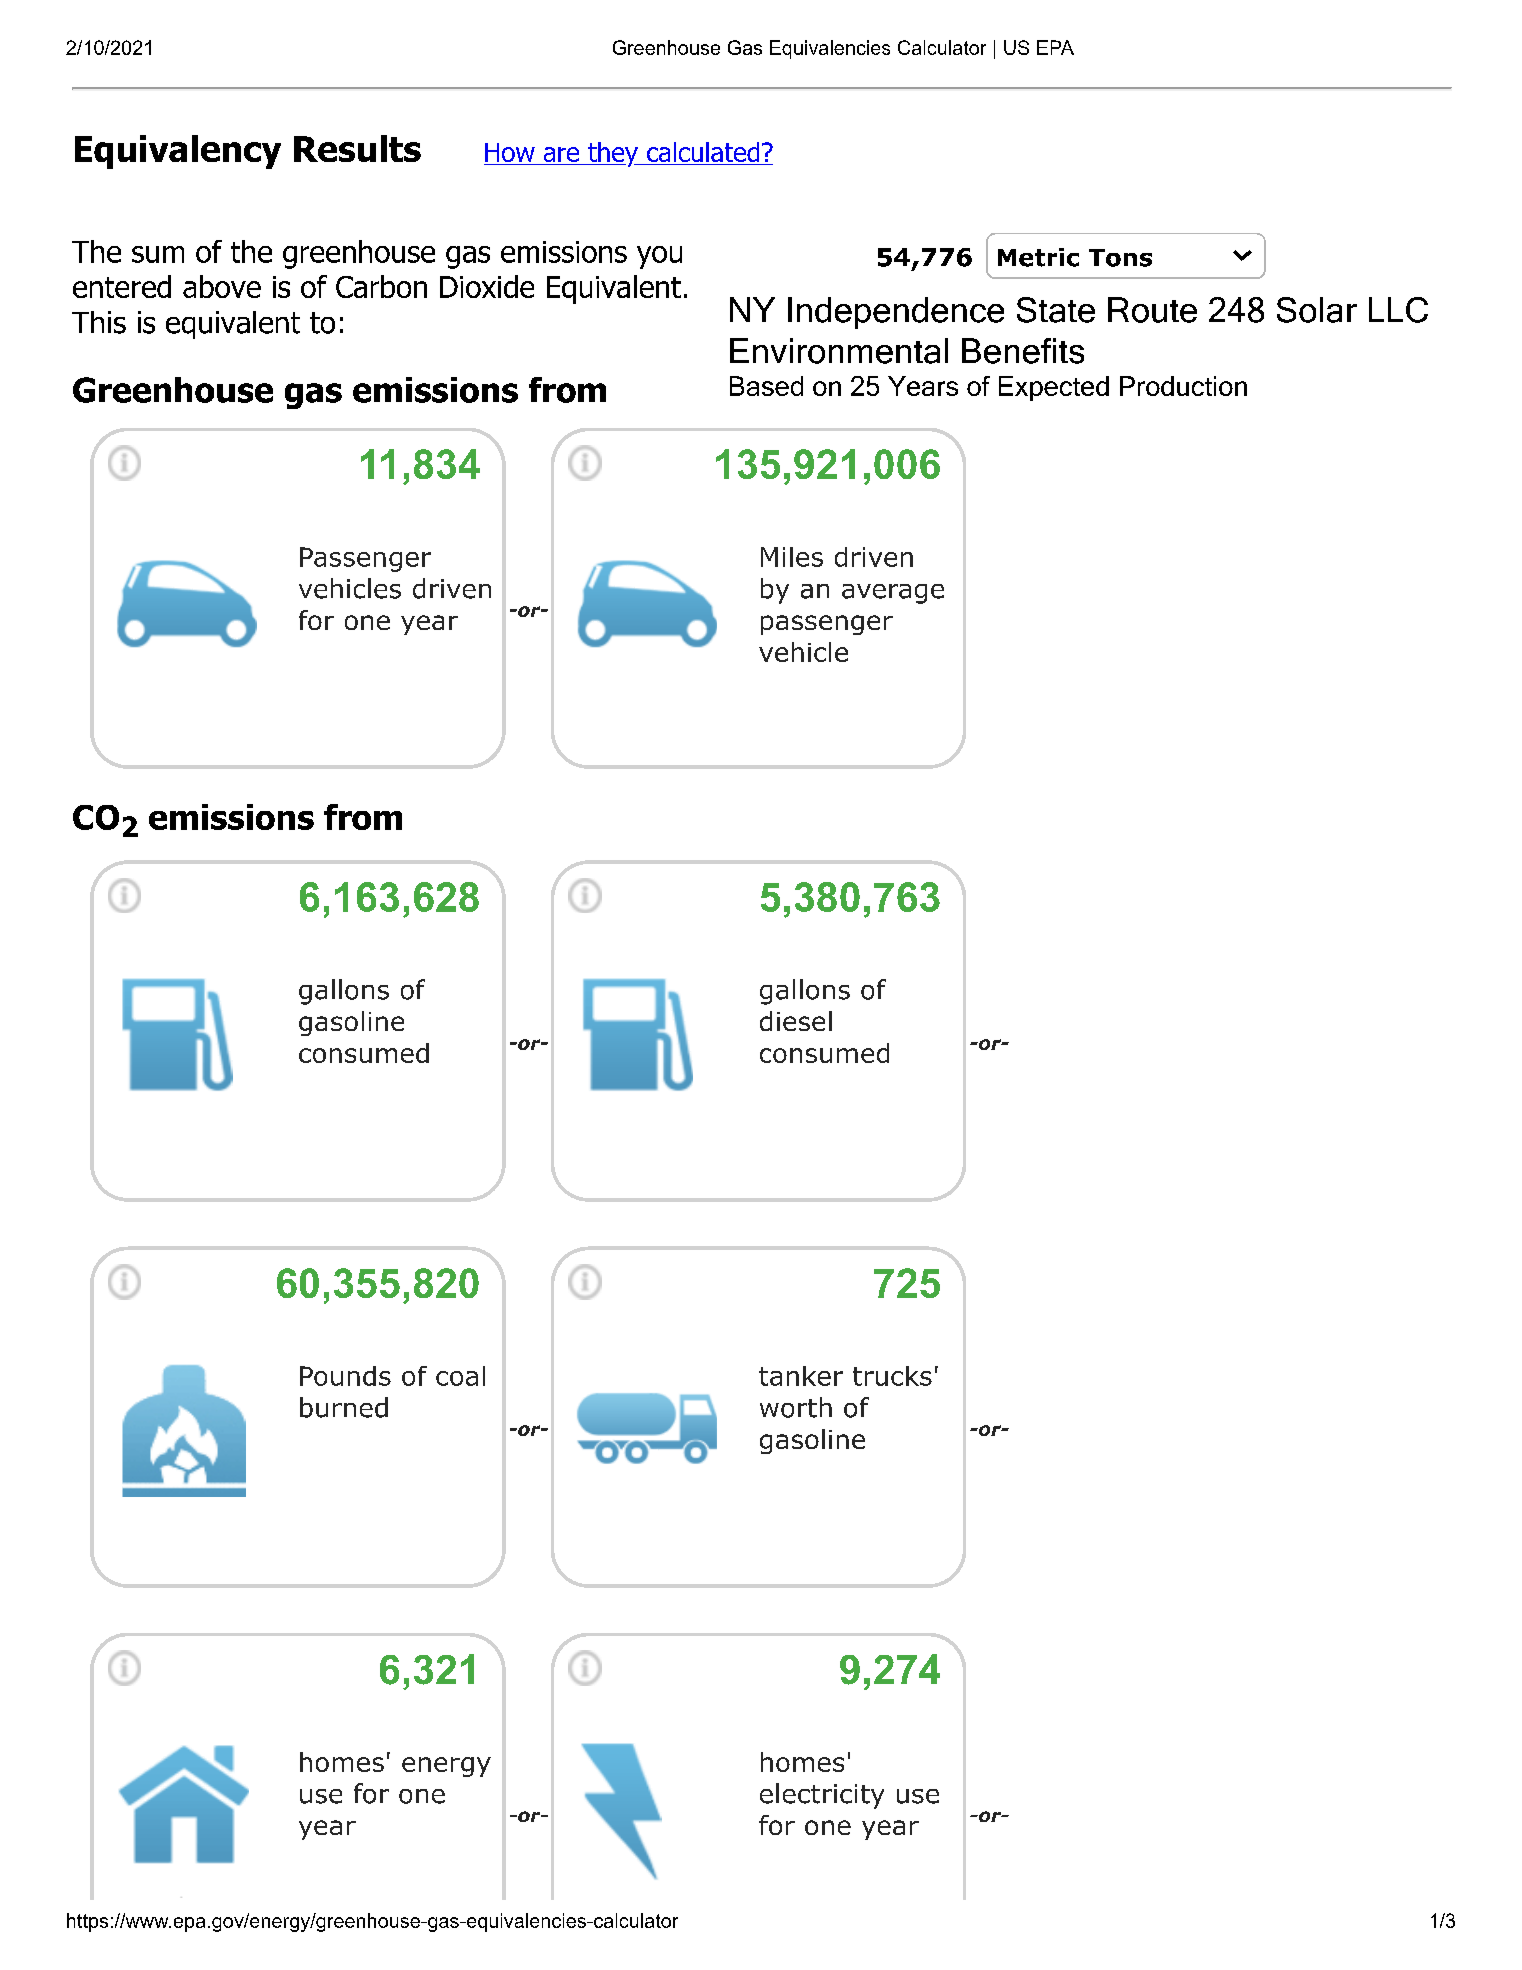  I want to click on electricity, so click(822, 1796).
